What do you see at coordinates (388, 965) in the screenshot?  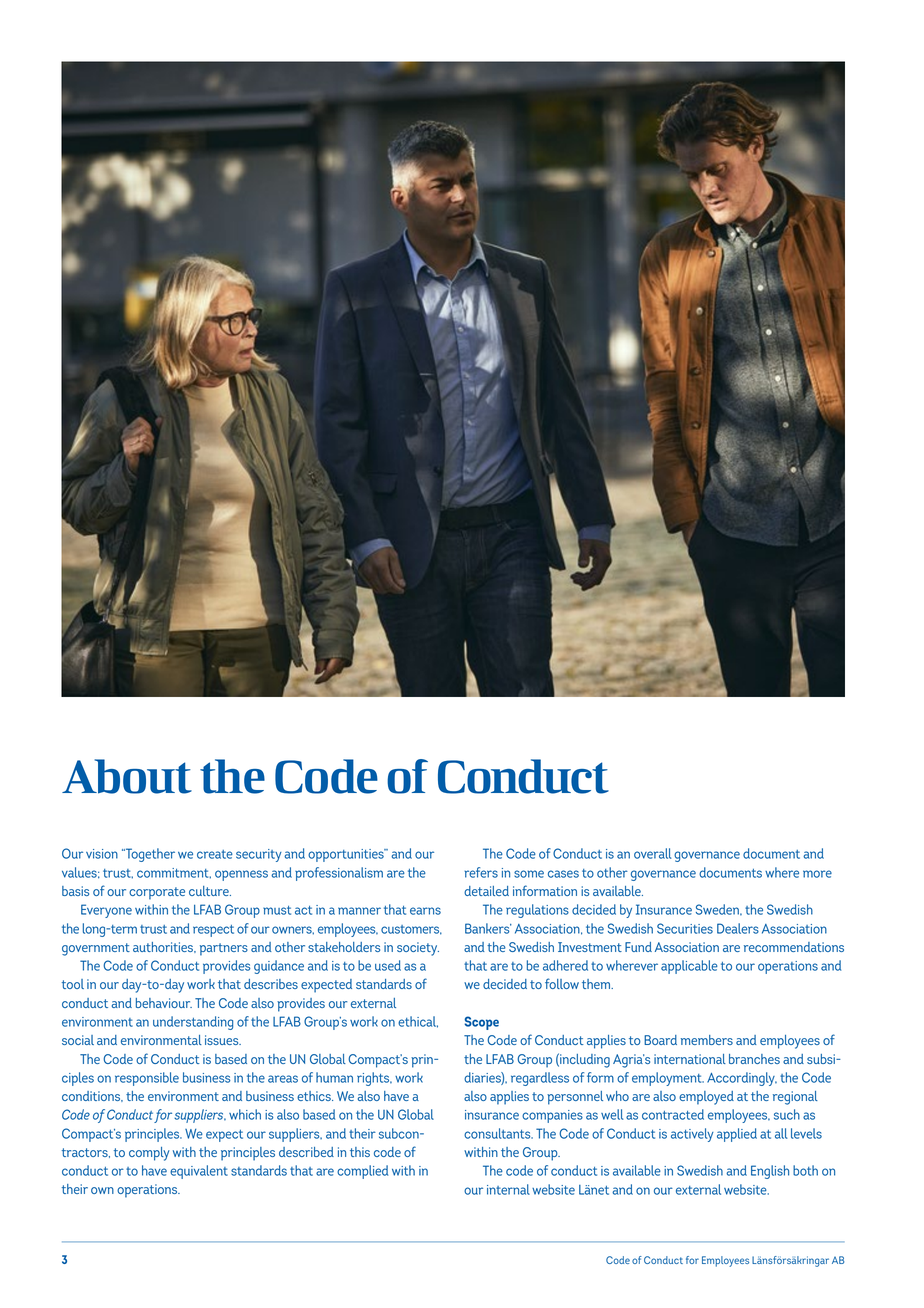 I see `used` at bounding box center [388, 965].
